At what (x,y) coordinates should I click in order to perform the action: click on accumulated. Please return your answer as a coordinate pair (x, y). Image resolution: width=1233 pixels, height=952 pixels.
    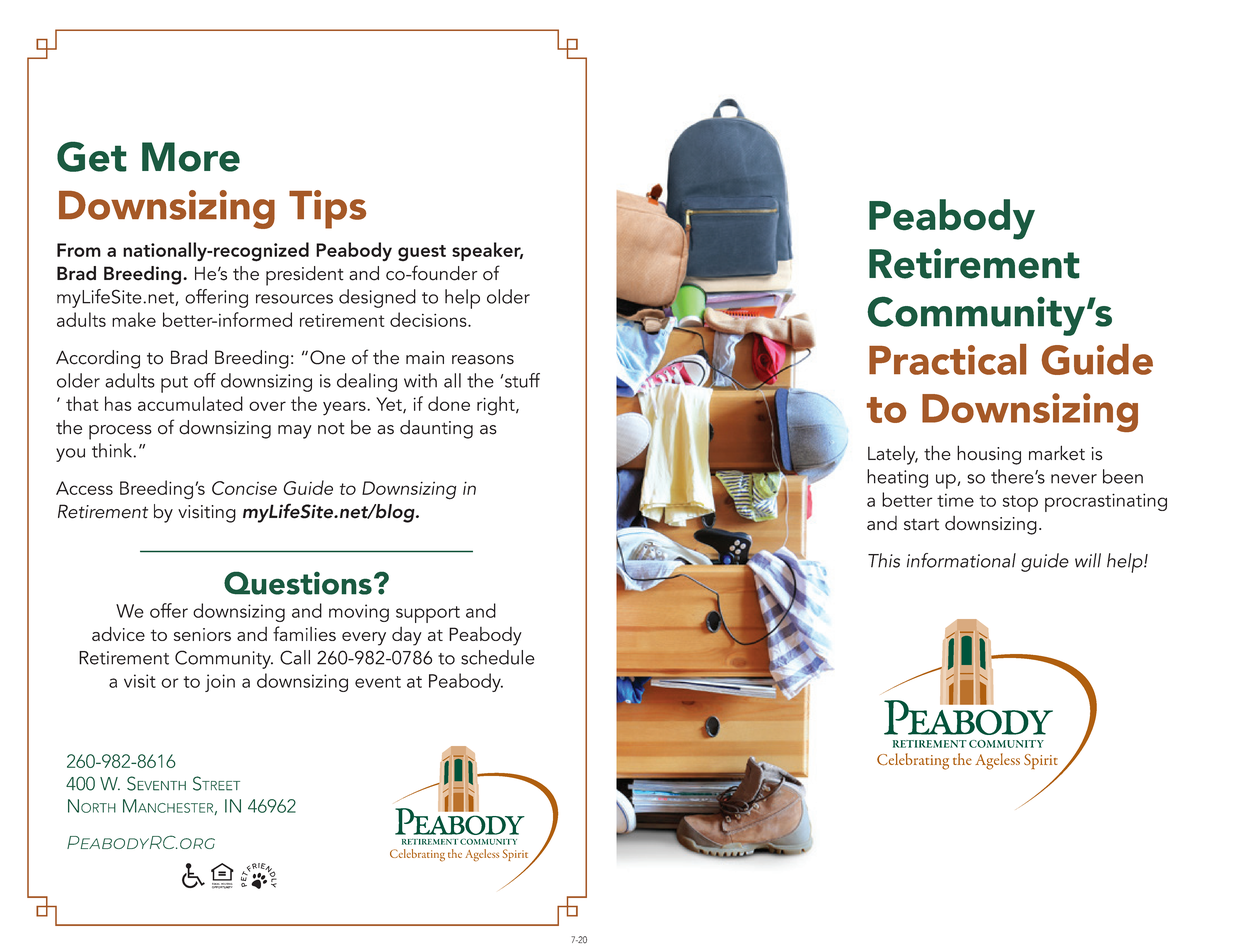
    Looking at the image, I should click on (190, 403).
